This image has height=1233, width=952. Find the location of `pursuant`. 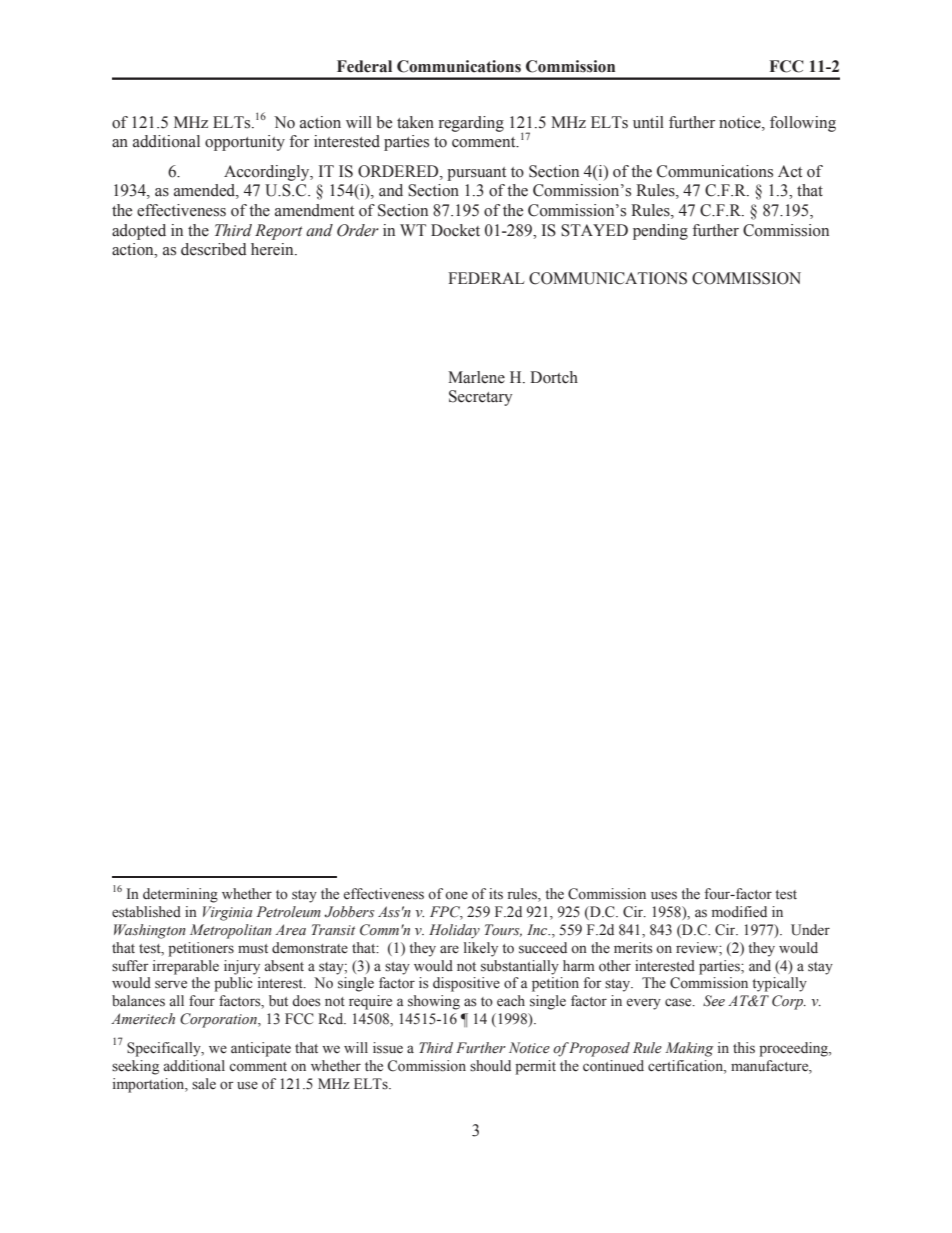

pursuant is located at coordinates (476, 174).
